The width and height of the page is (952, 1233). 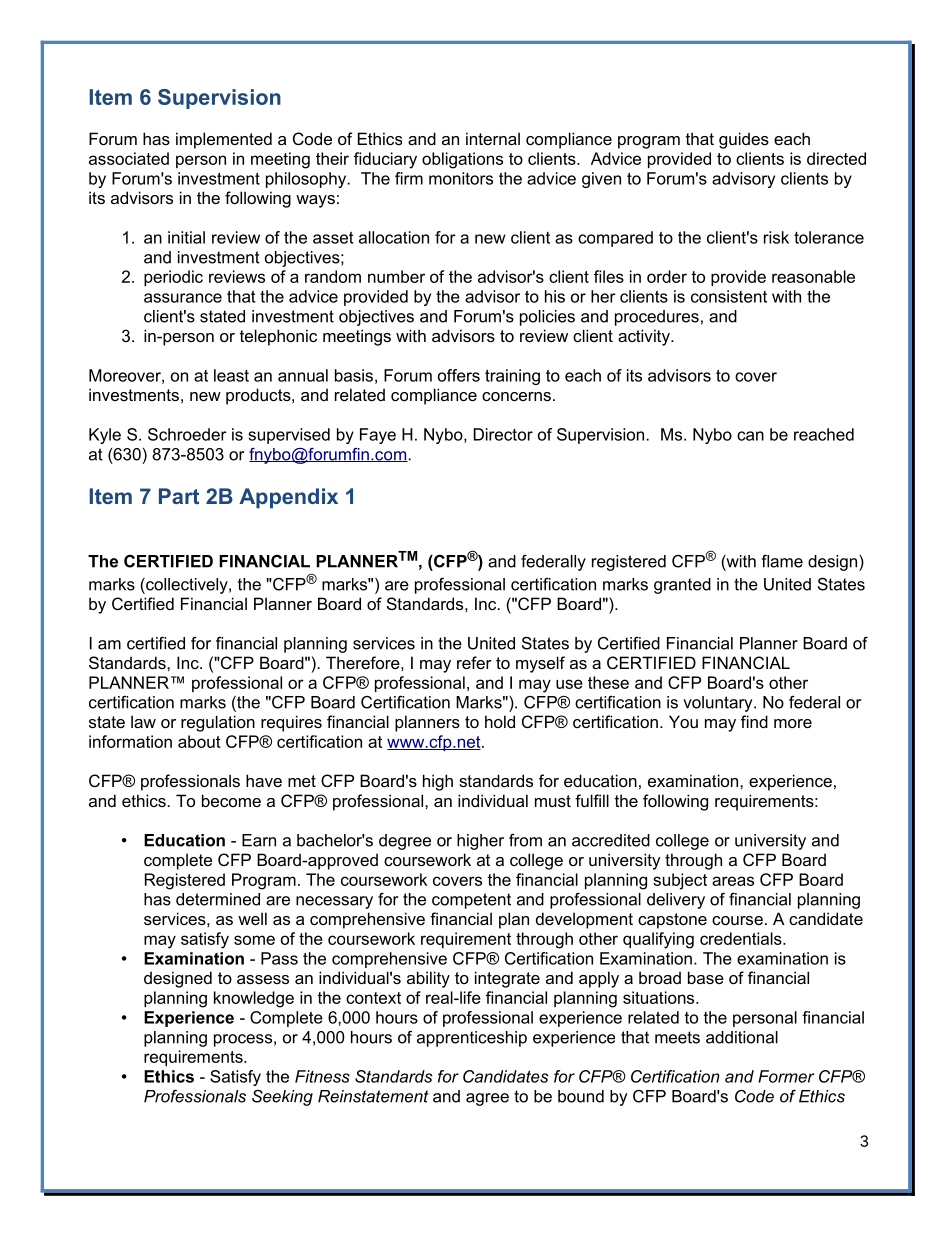 What do you see at coordinates (282, 1098) in the page?
I see `Seeking` at bounding box center [282, 1098].
